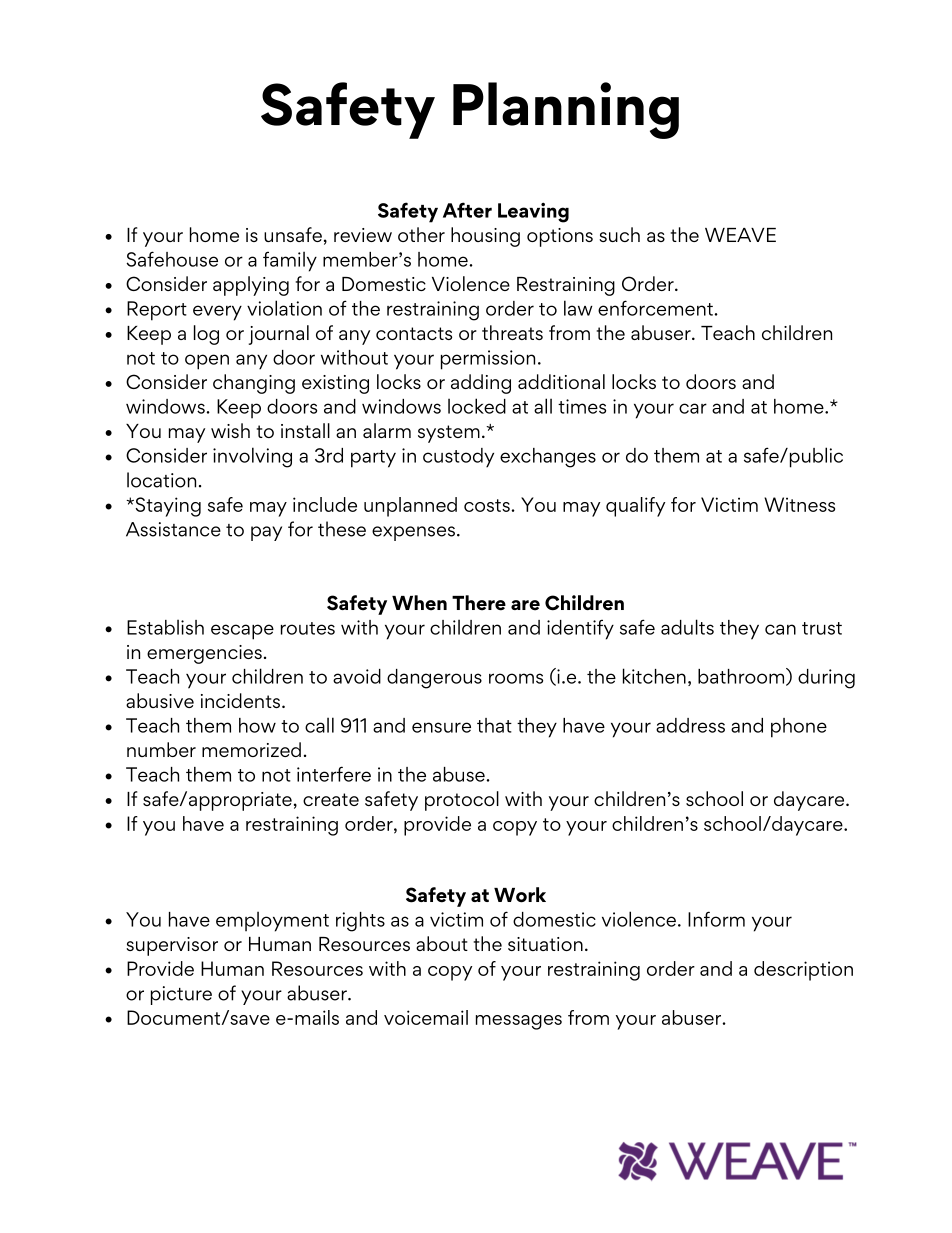 The width and height of the screenshot is (952, 1233). I want to click on picture, so click(181, 995).
